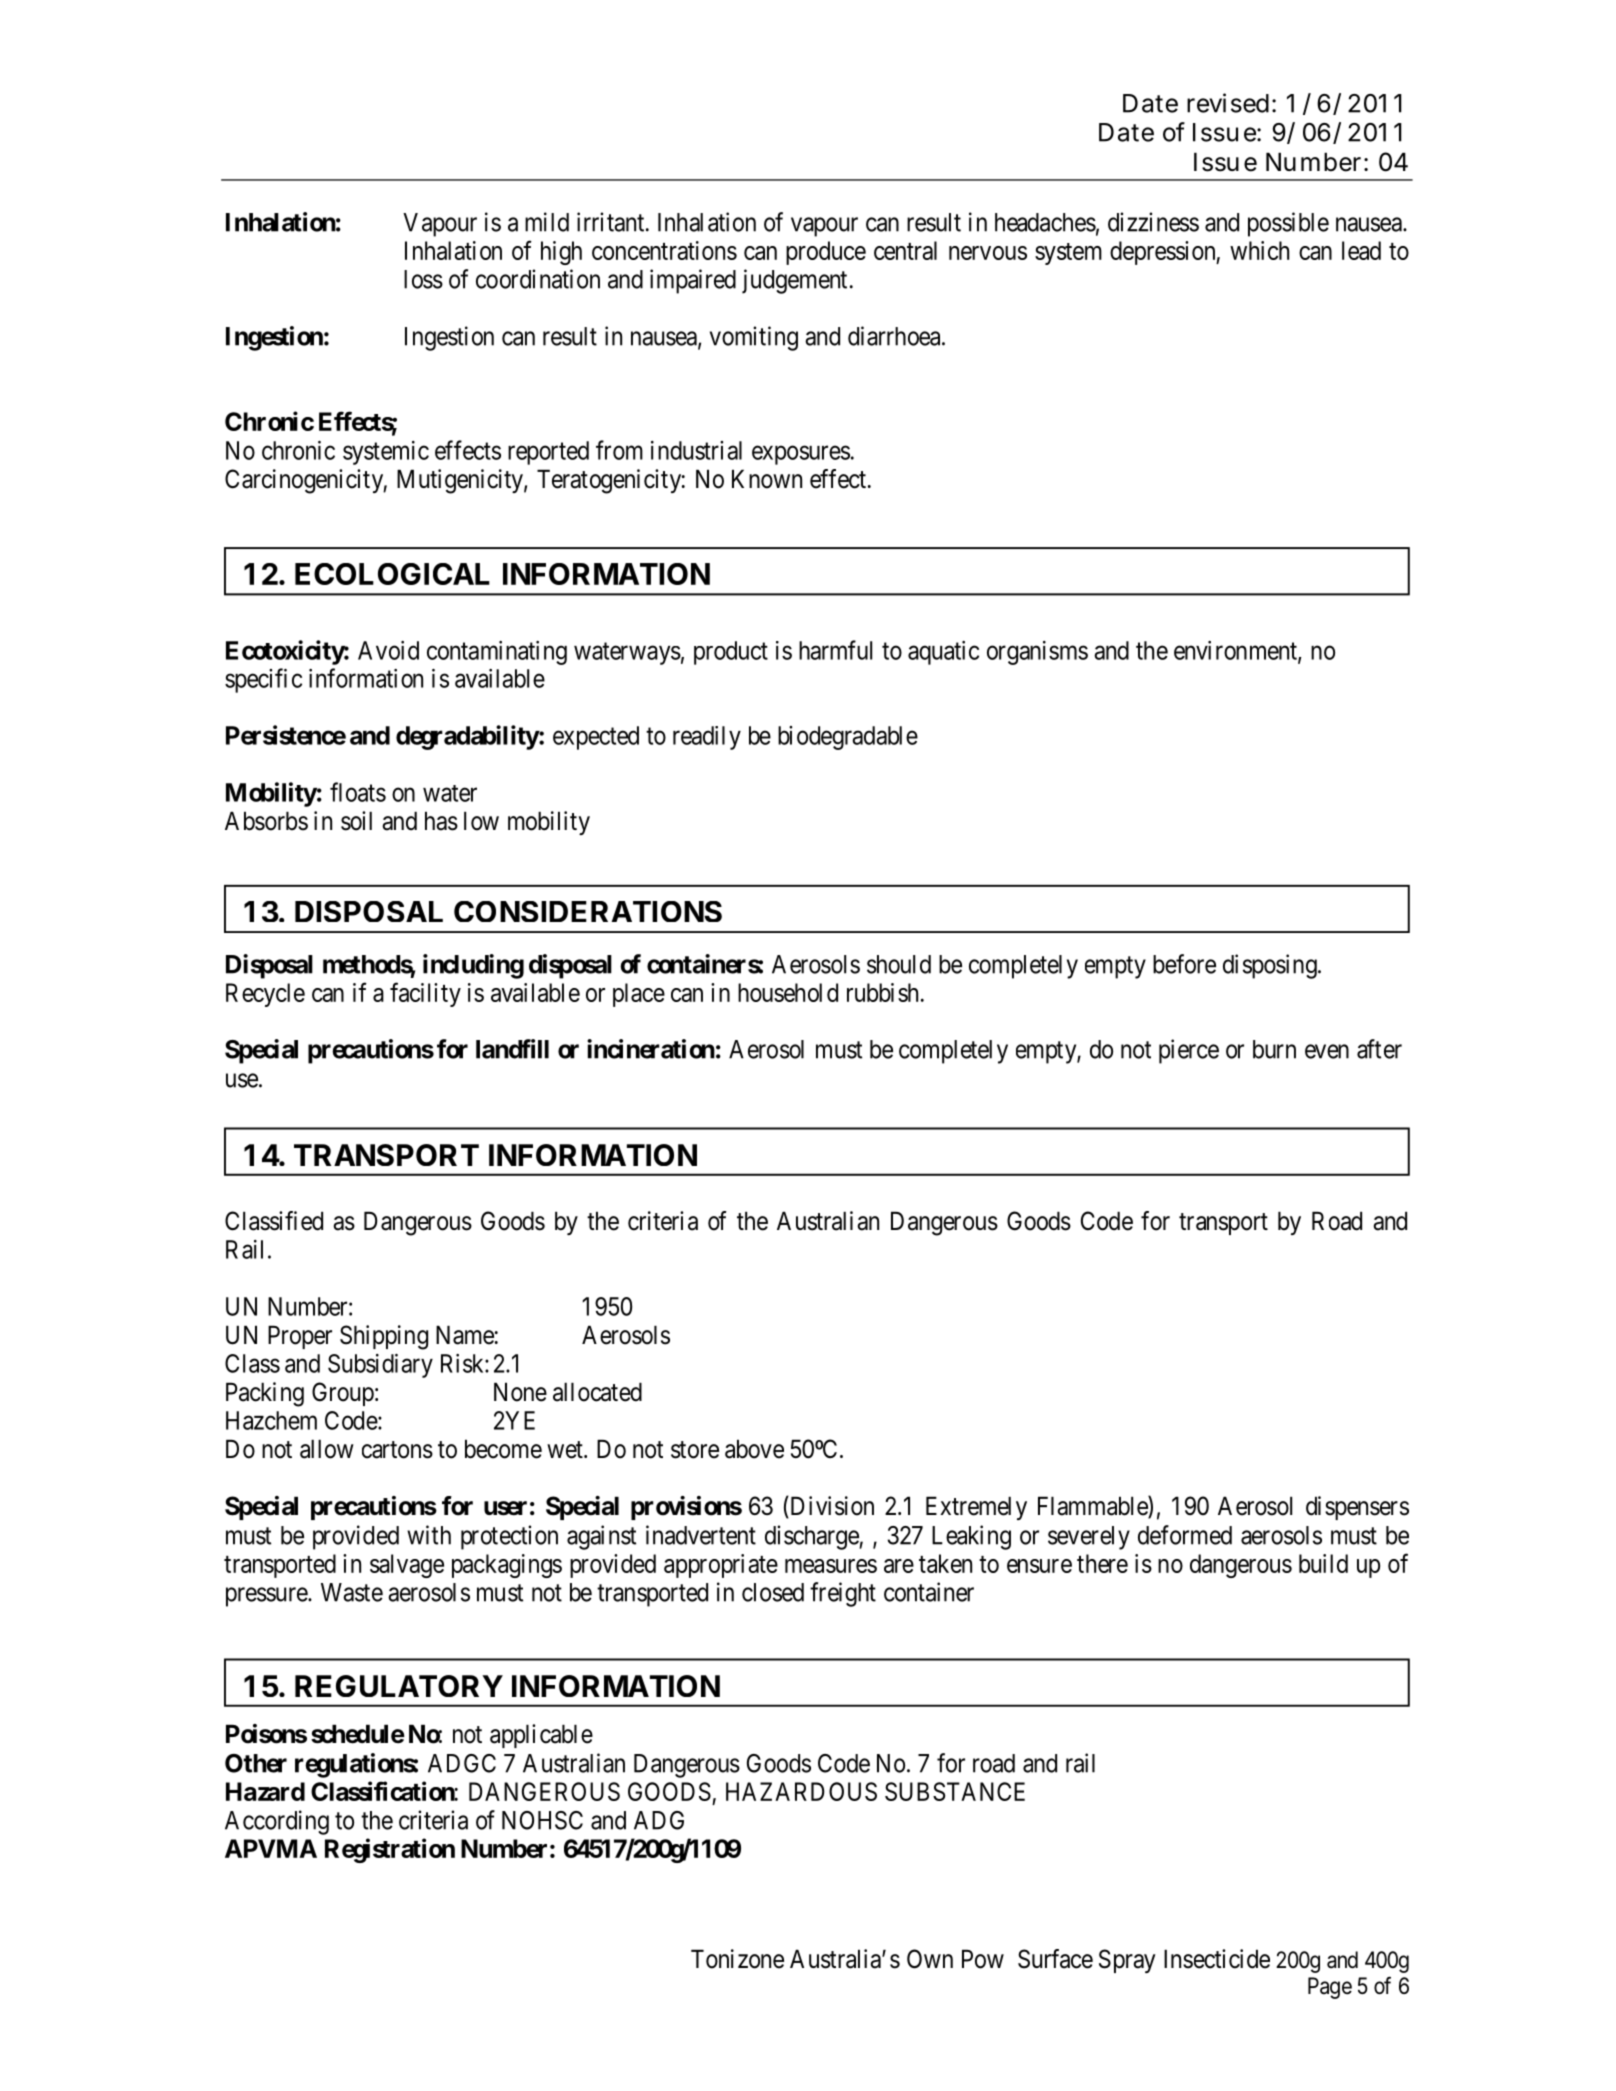  What do you see at coordinates (423, 279) in the screenshot?
I see `loss` at bounding box center [423, 279].
